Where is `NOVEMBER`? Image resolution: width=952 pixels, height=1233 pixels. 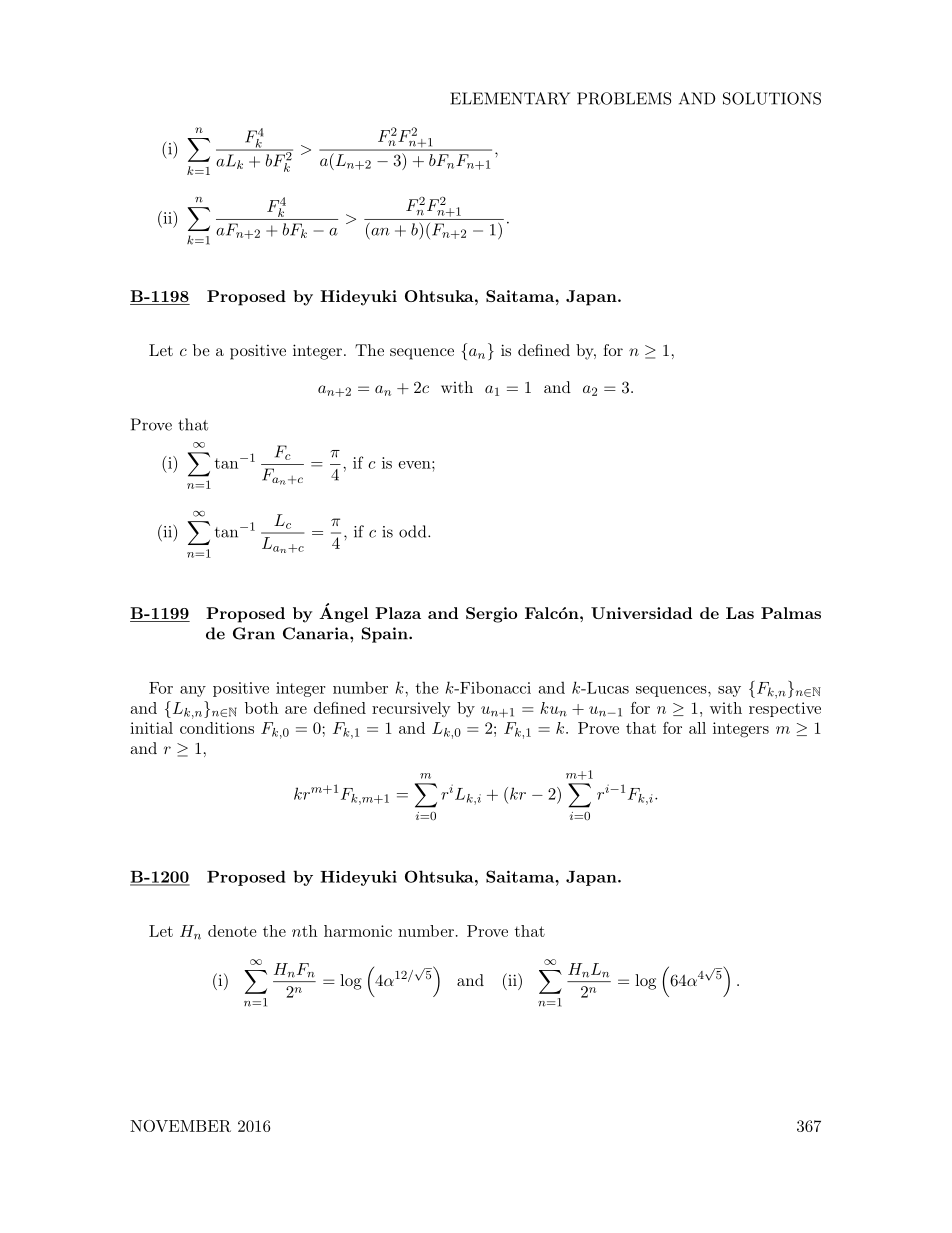
NOVEMBER is located at coordinates (180, 1126).
